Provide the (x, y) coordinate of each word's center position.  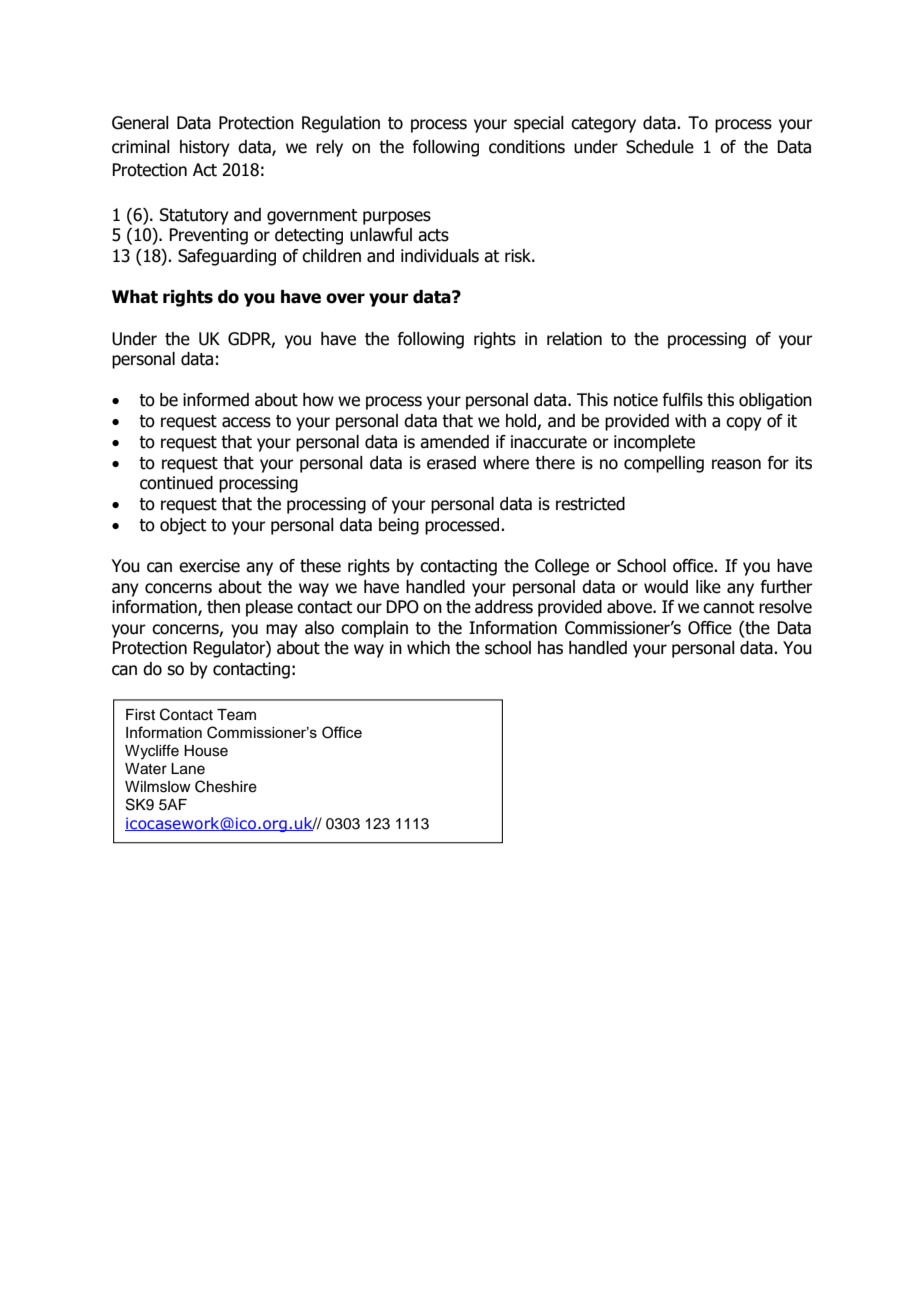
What (135, 297)
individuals (440, 256)
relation (574, 339)
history (205, 148)
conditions (527, 147)
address (504, 607)
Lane (188, 769)
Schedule (660, 147)
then (223, 607)
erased (451, 463)
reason (736, 464)
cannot (728, 607)
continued (176, 483)
